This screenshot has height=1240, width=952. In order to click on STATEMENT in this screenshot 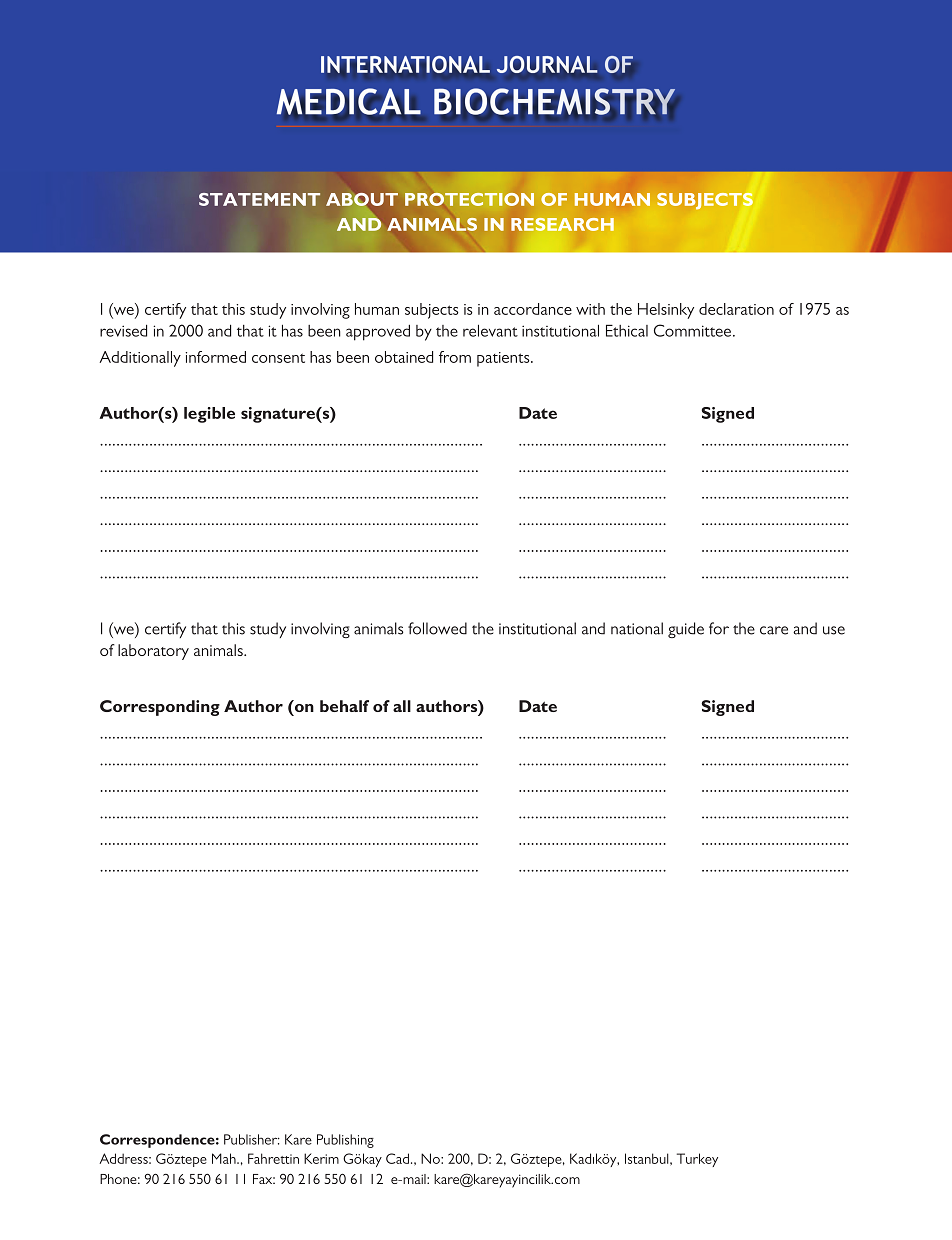, I will do `click(259, 199)`.
